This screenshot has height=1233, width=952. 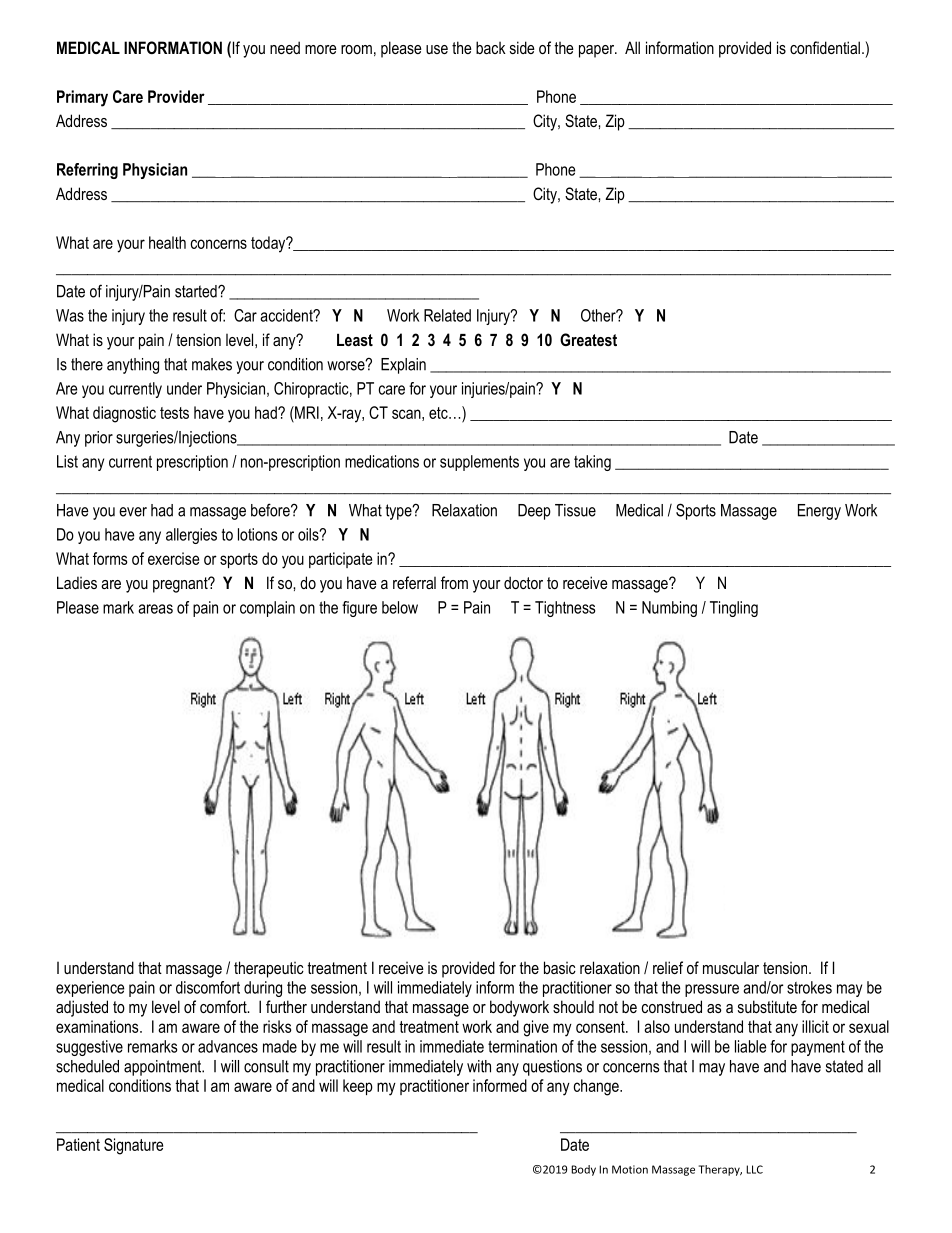 What do you see at coordinates (176, 96) in the screenshot?
I see `Provider` at bounding box center [176, 96].
